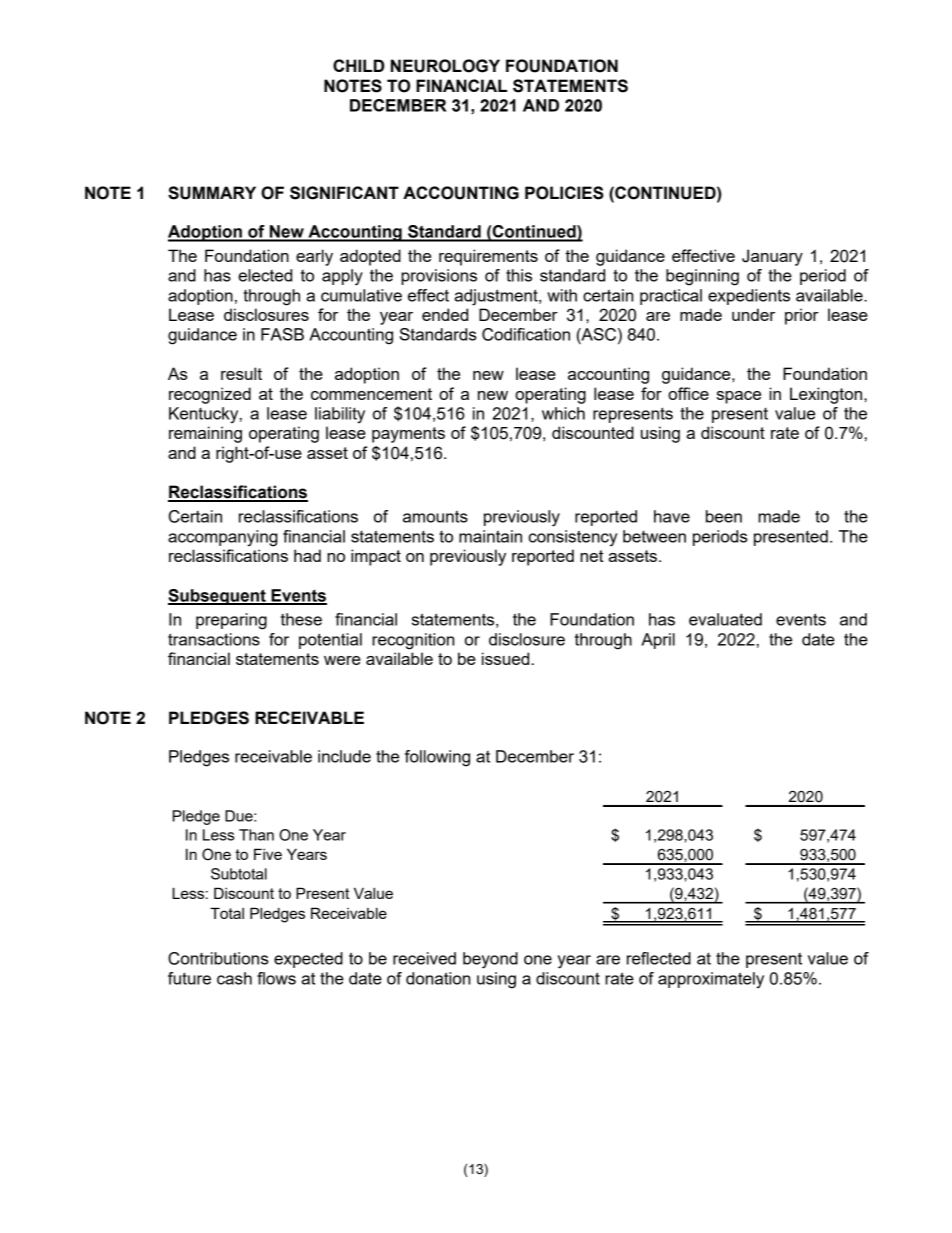 This screenshot has height=1233, width=952. What do you see at coordinates (711, 980) in the screenshot?
I see `approximately` at bounding box center [711, 980].
